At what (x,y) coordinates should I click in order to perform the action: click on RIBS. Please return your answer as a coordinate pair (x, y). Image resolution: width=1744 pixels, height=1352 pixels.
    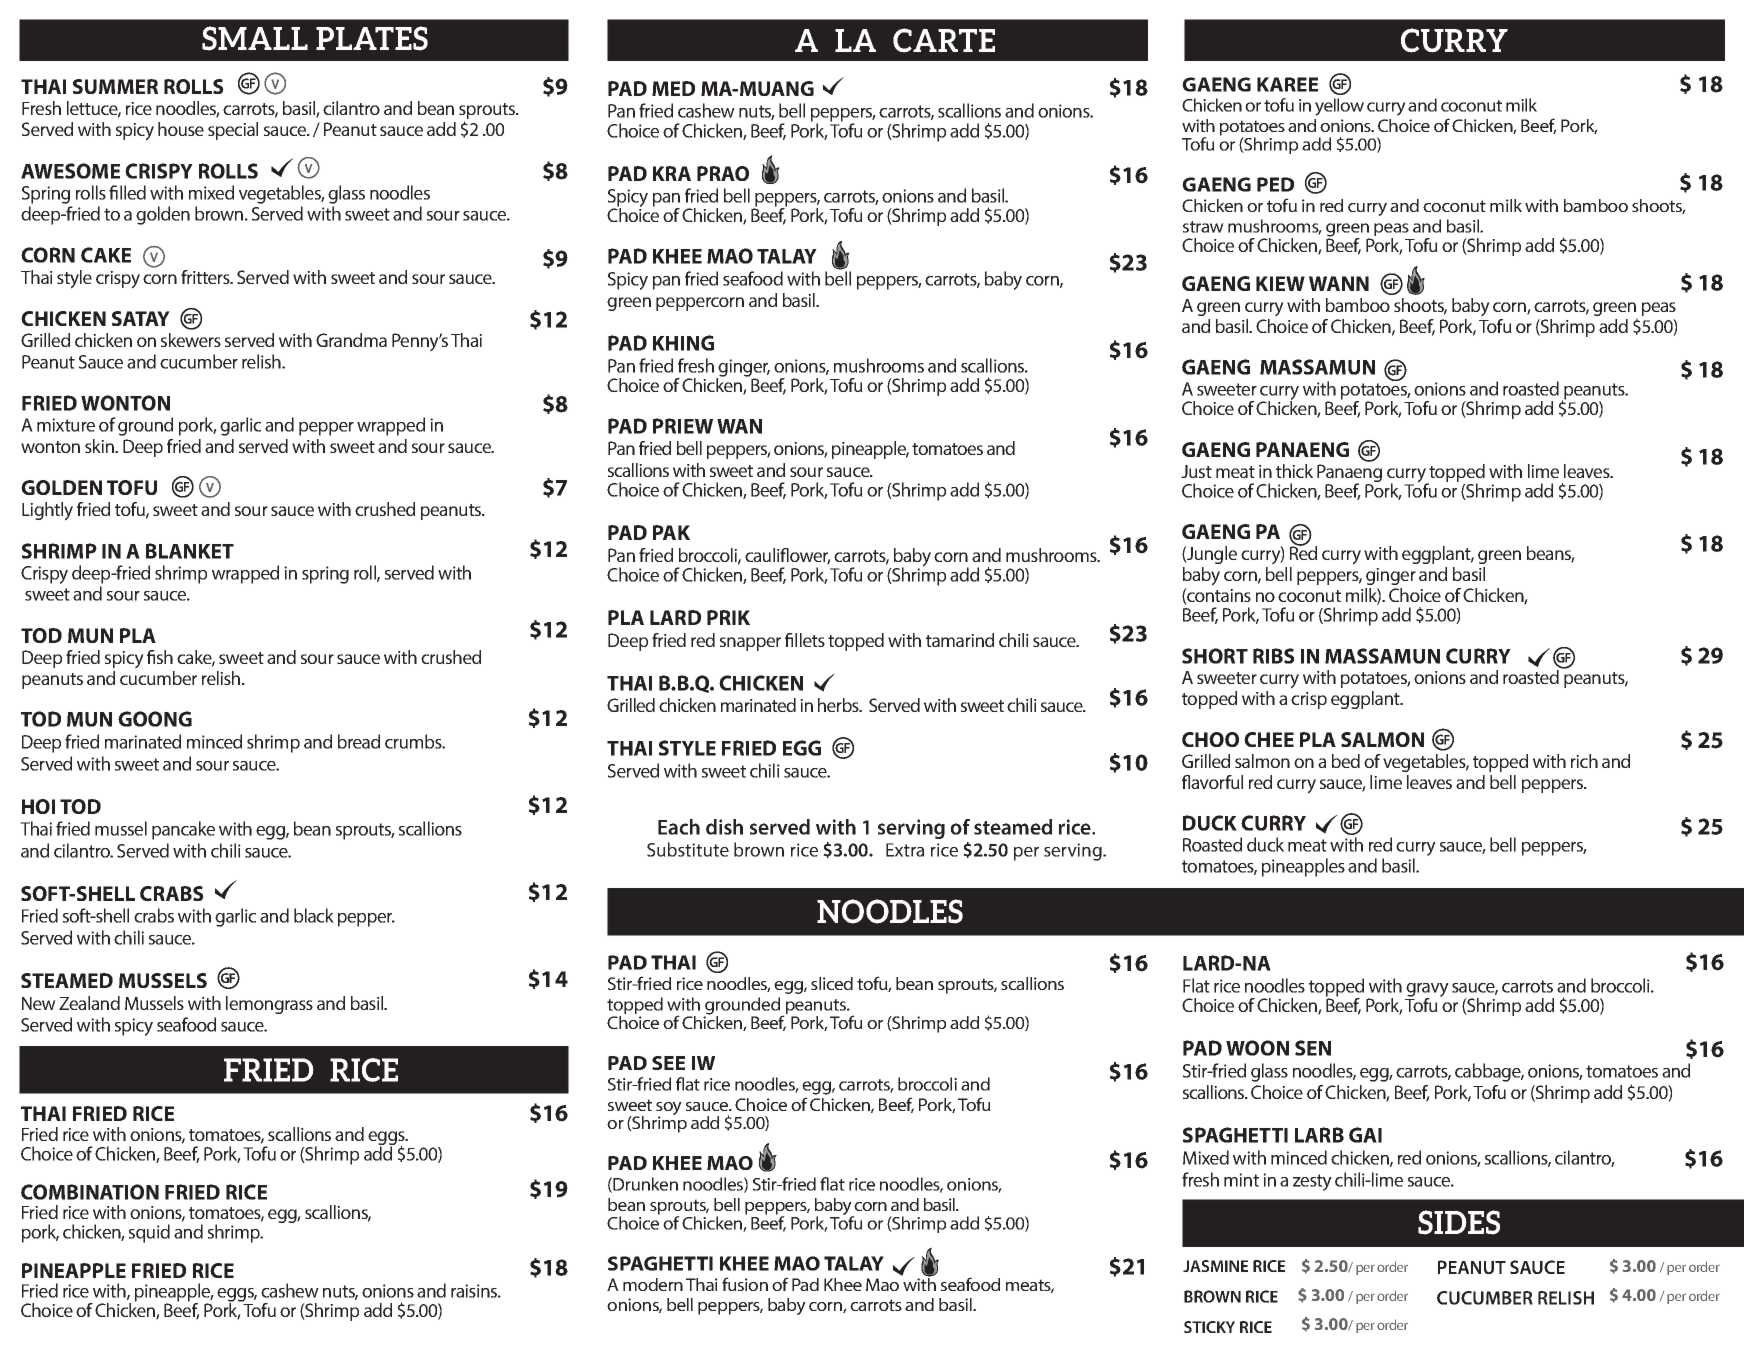
    Looking at the image, I should click on (1274, 656).
